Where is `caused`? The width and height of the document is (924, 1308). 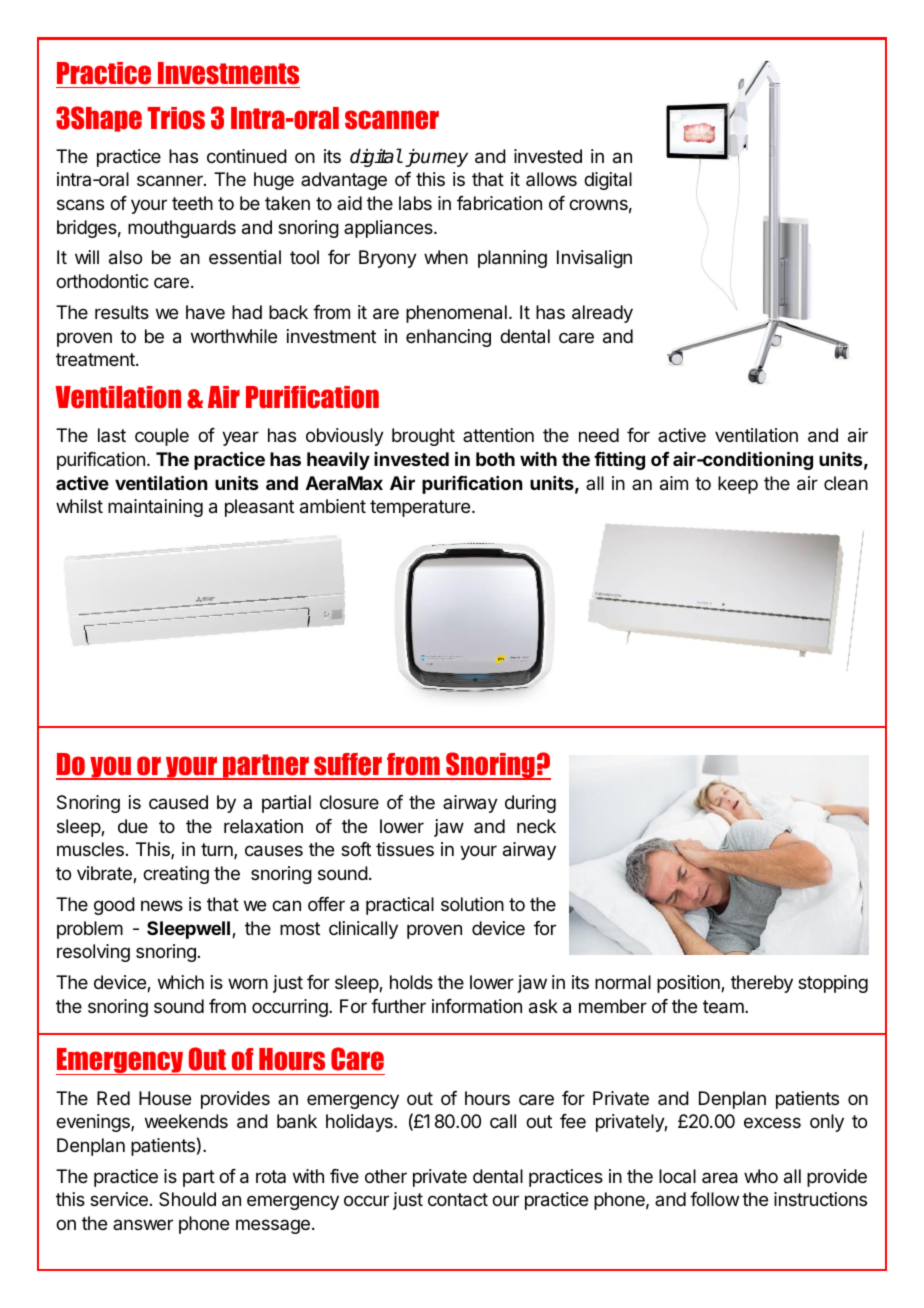 caused is located at coordinates (178, 802).
